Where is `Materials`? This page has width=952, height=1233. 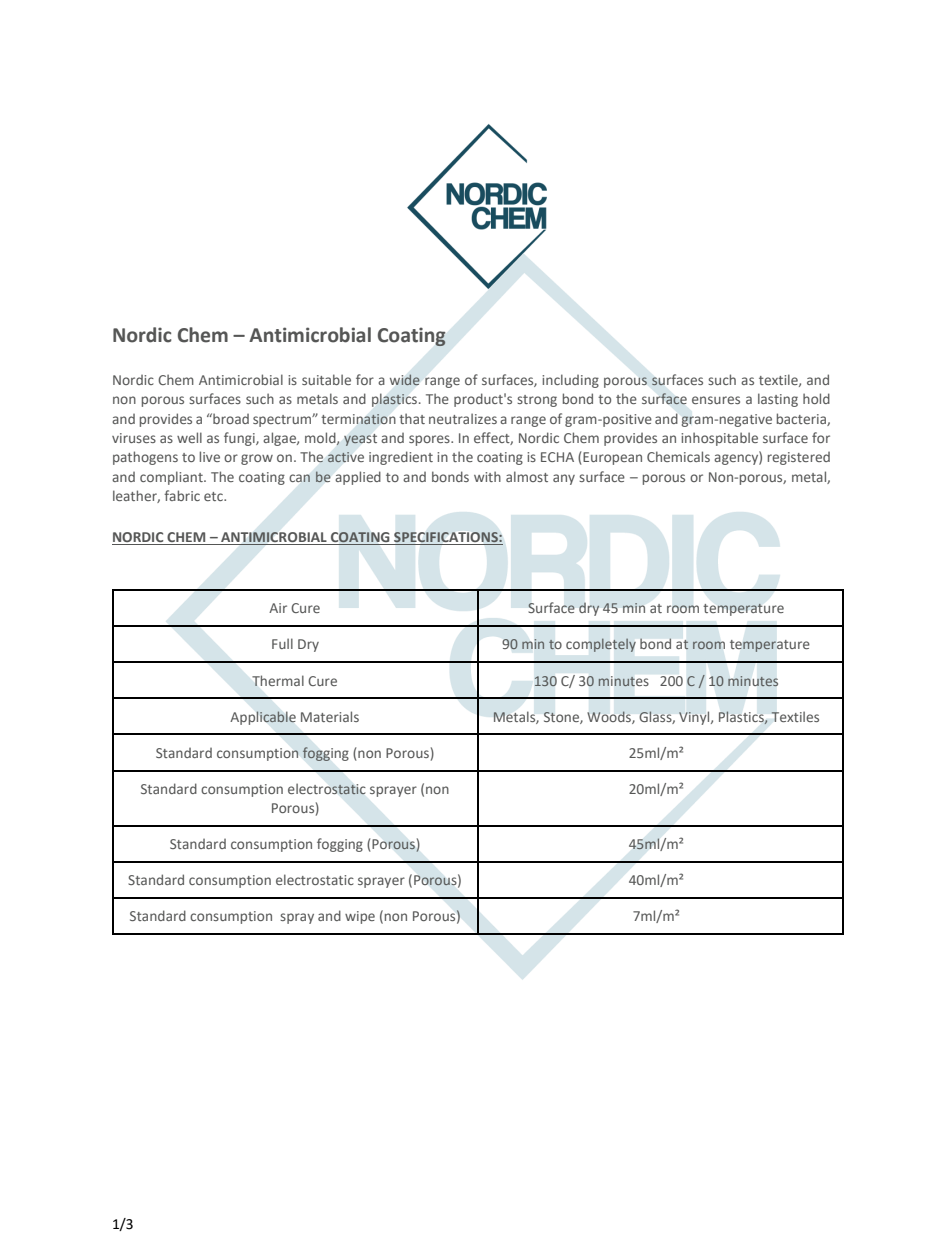 Materials is located at coordinates (330, 716).
